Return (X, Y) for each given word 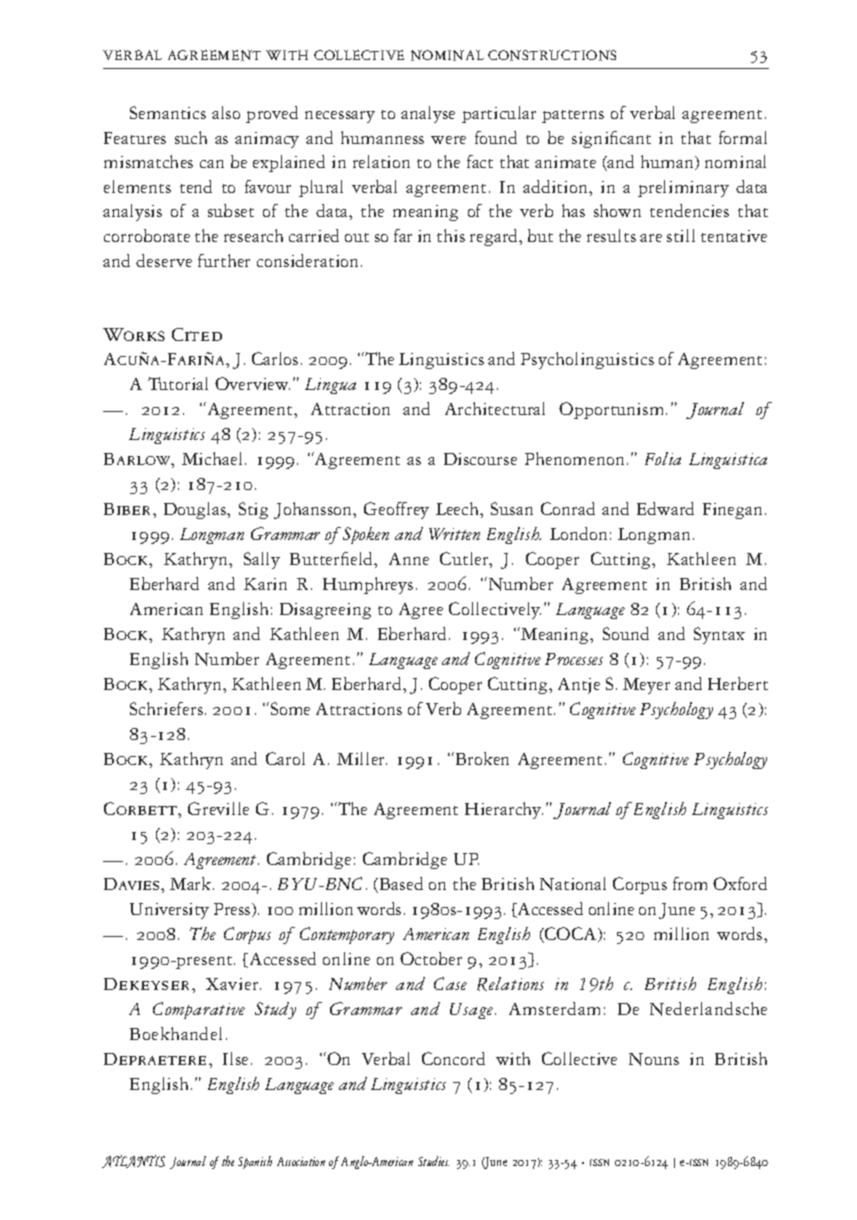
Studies (433, 1161)
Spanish (255, 1162)
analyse (428, 114)
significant (611, 139)
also (226, 112)
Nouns (654, 1059)
